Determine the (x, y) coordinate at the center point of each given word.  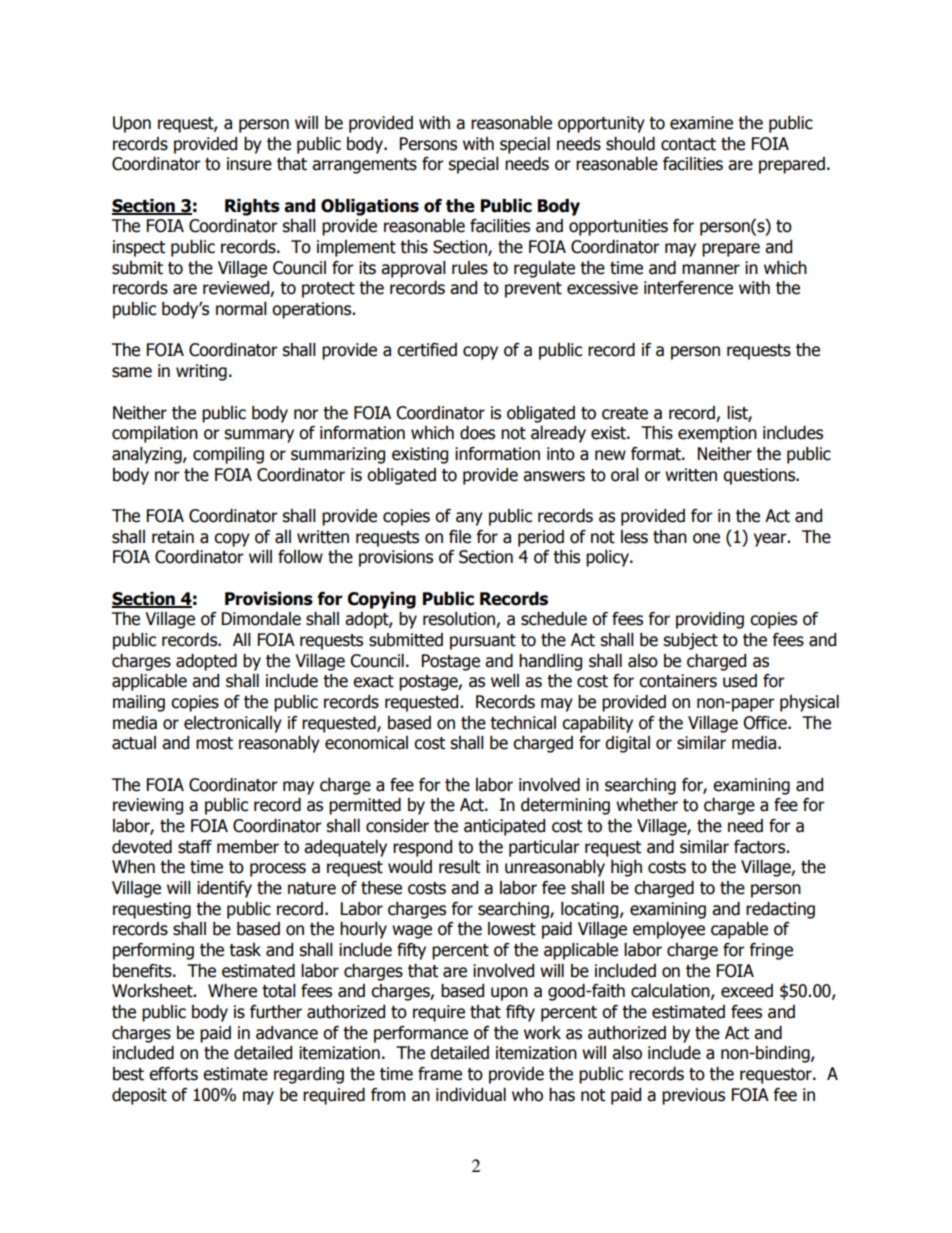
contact (688, 144)
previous (693, 1096)
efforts (173, 1074)
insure (249, 164)
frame (440, 1074)
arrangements (364, 166)
